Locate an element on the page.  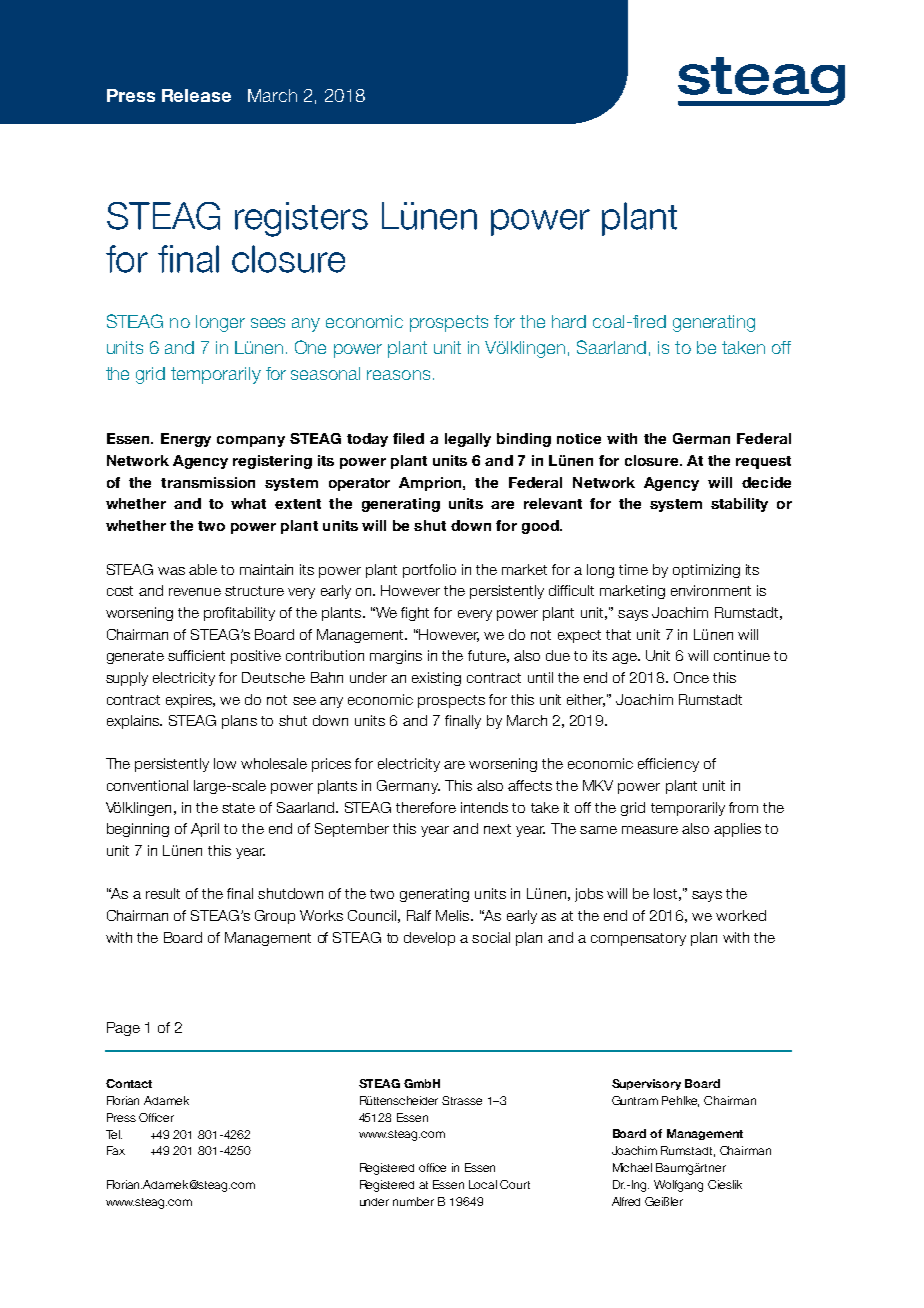
Wolfgang is located at coordinates (678, 1186).
